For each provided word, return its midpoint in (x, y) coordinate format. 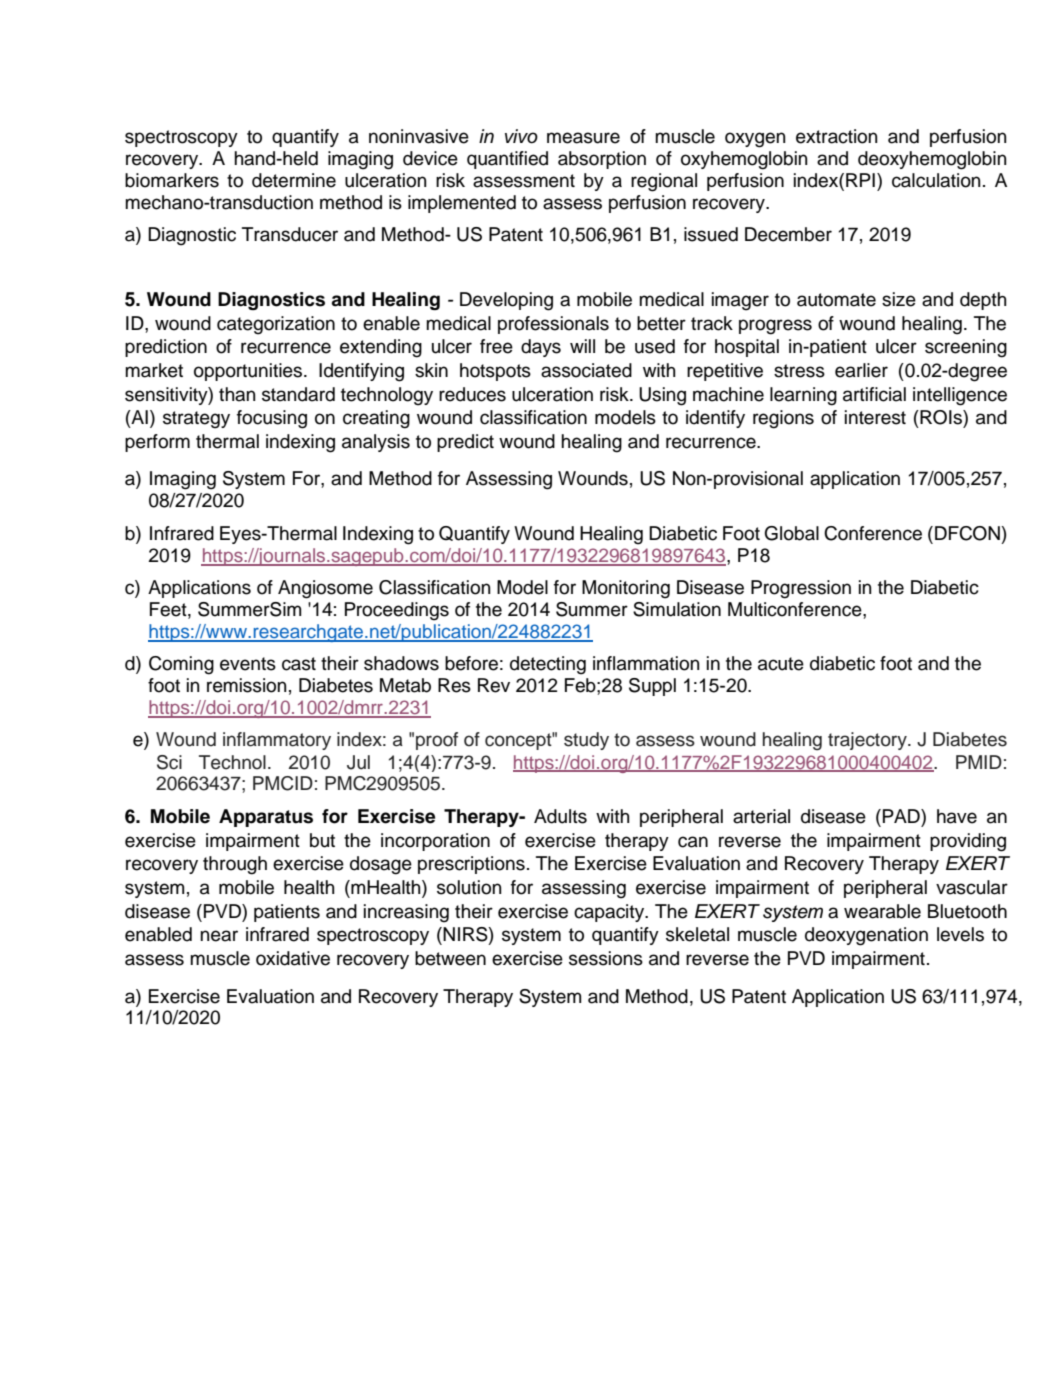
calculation (936, 180)
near (219, 936)
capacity (610, 913)
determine (294, 180)
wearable (882, 911)
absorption (602, 160)
